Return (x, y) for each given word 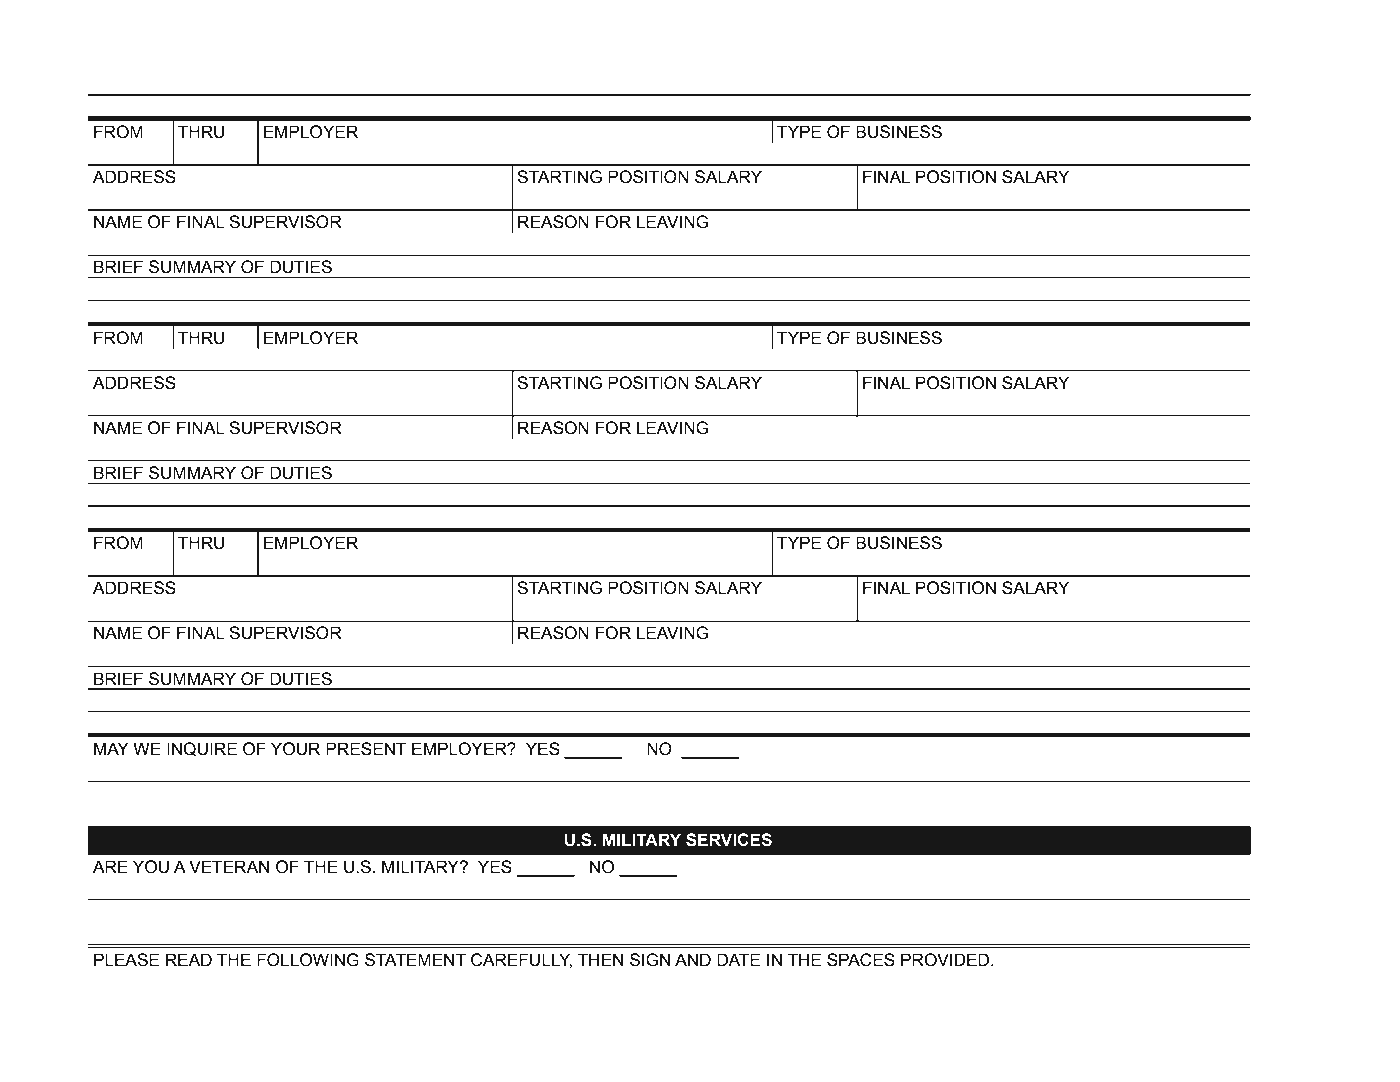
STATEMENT (415, 960)
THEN (600, 959)
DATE (738, 959)
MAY (111, 748)
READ (189, 959)
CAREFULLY (521, 960)
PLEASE (126, 960)
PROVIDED (946, 960)
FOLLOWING (308, 960)
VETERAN (229, 866)
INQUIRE (202, 749)
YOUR (295, 749)
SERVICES (729, 840)
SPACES (861, 960)
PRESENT (366, 749)
